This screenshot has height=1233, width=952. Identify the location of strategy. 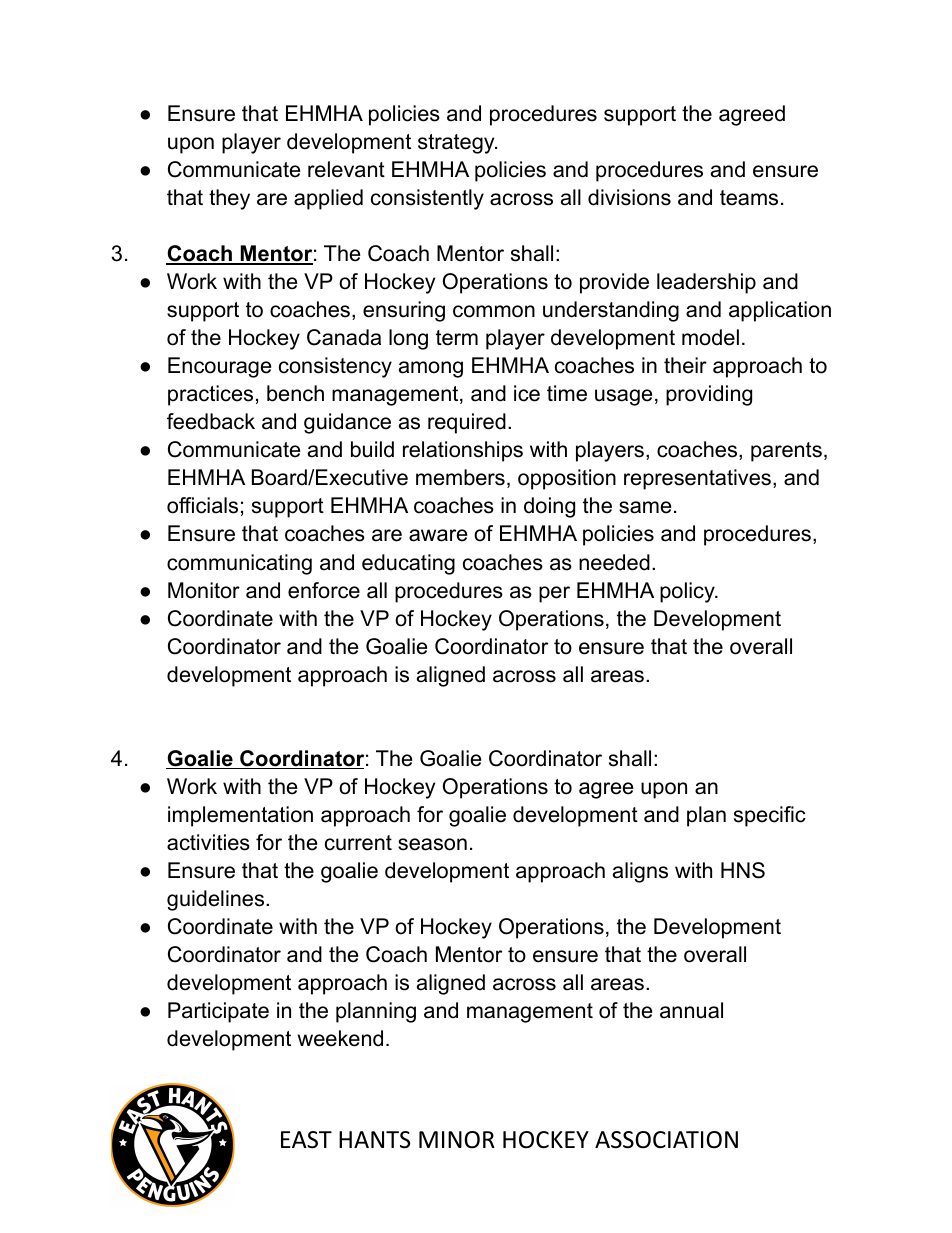
(457, 144).
